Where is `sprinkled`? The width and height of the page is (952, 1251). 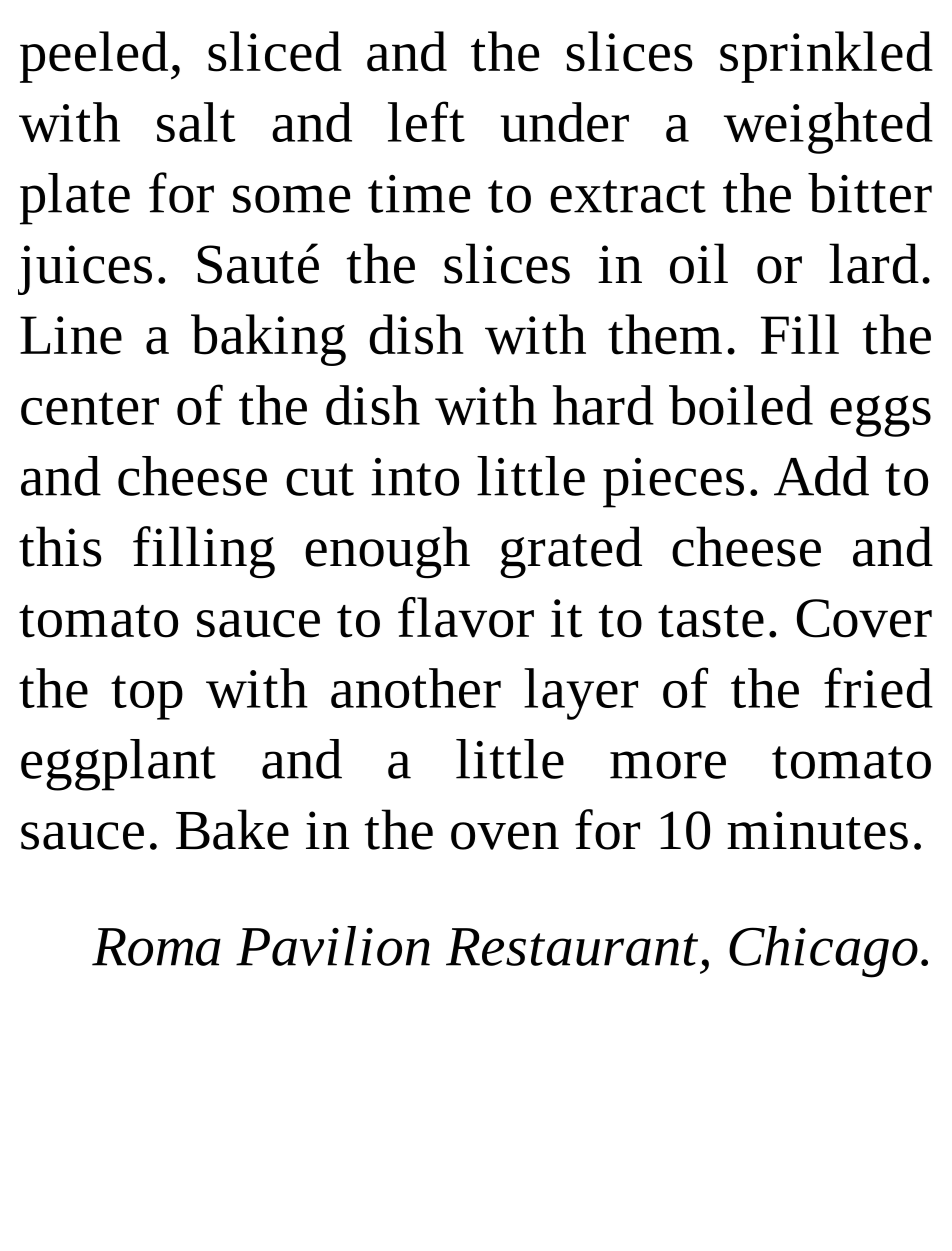
sprinkled is located at coordinates (826, 57).
